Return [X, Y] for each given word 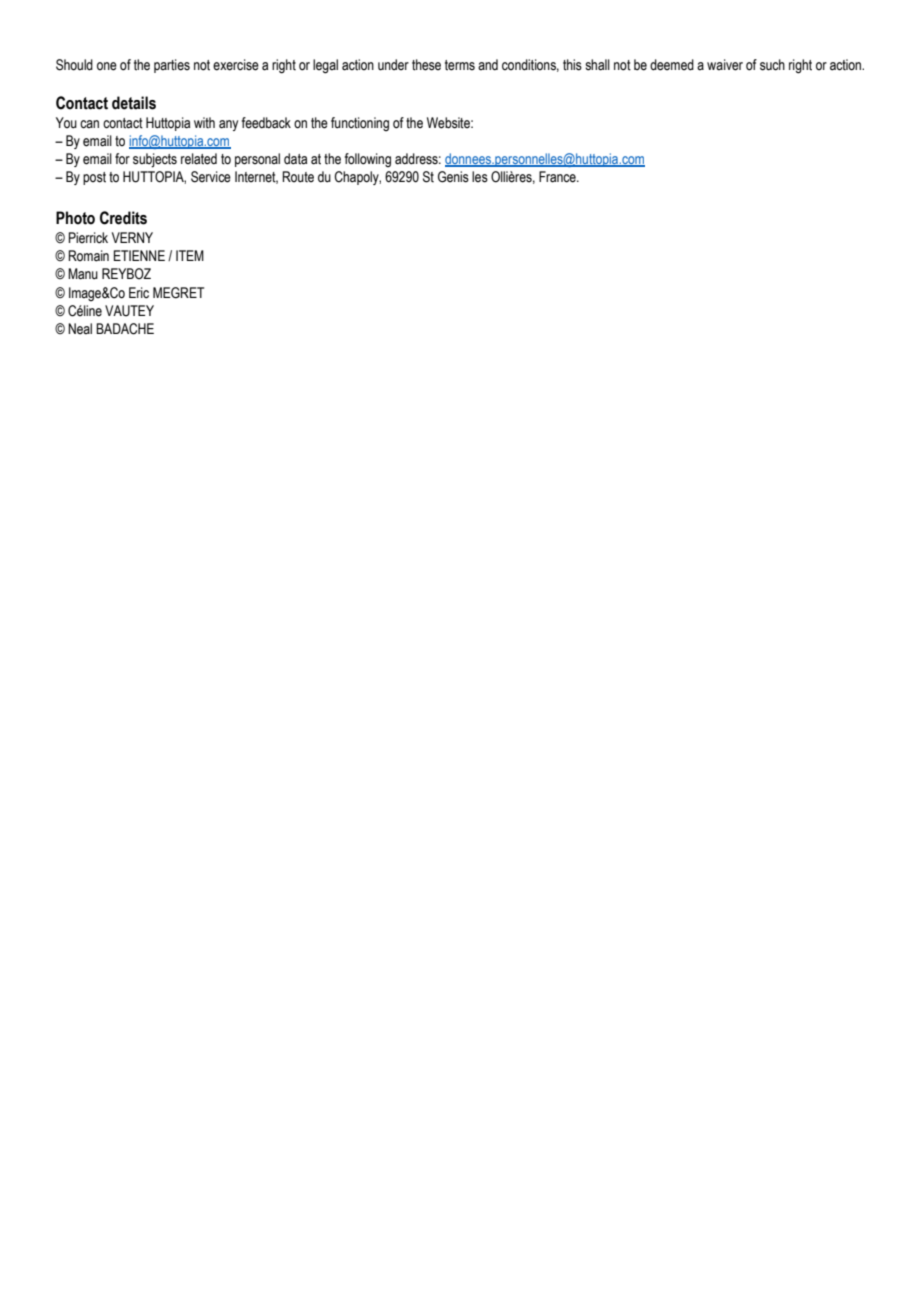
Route [298, 177]
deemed [672, 65]
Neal [80, 329]
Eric [139, 293]
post [94, 178]
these [426, 65]
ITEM [190, 255]
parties [172, 66]
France [558, 177]
